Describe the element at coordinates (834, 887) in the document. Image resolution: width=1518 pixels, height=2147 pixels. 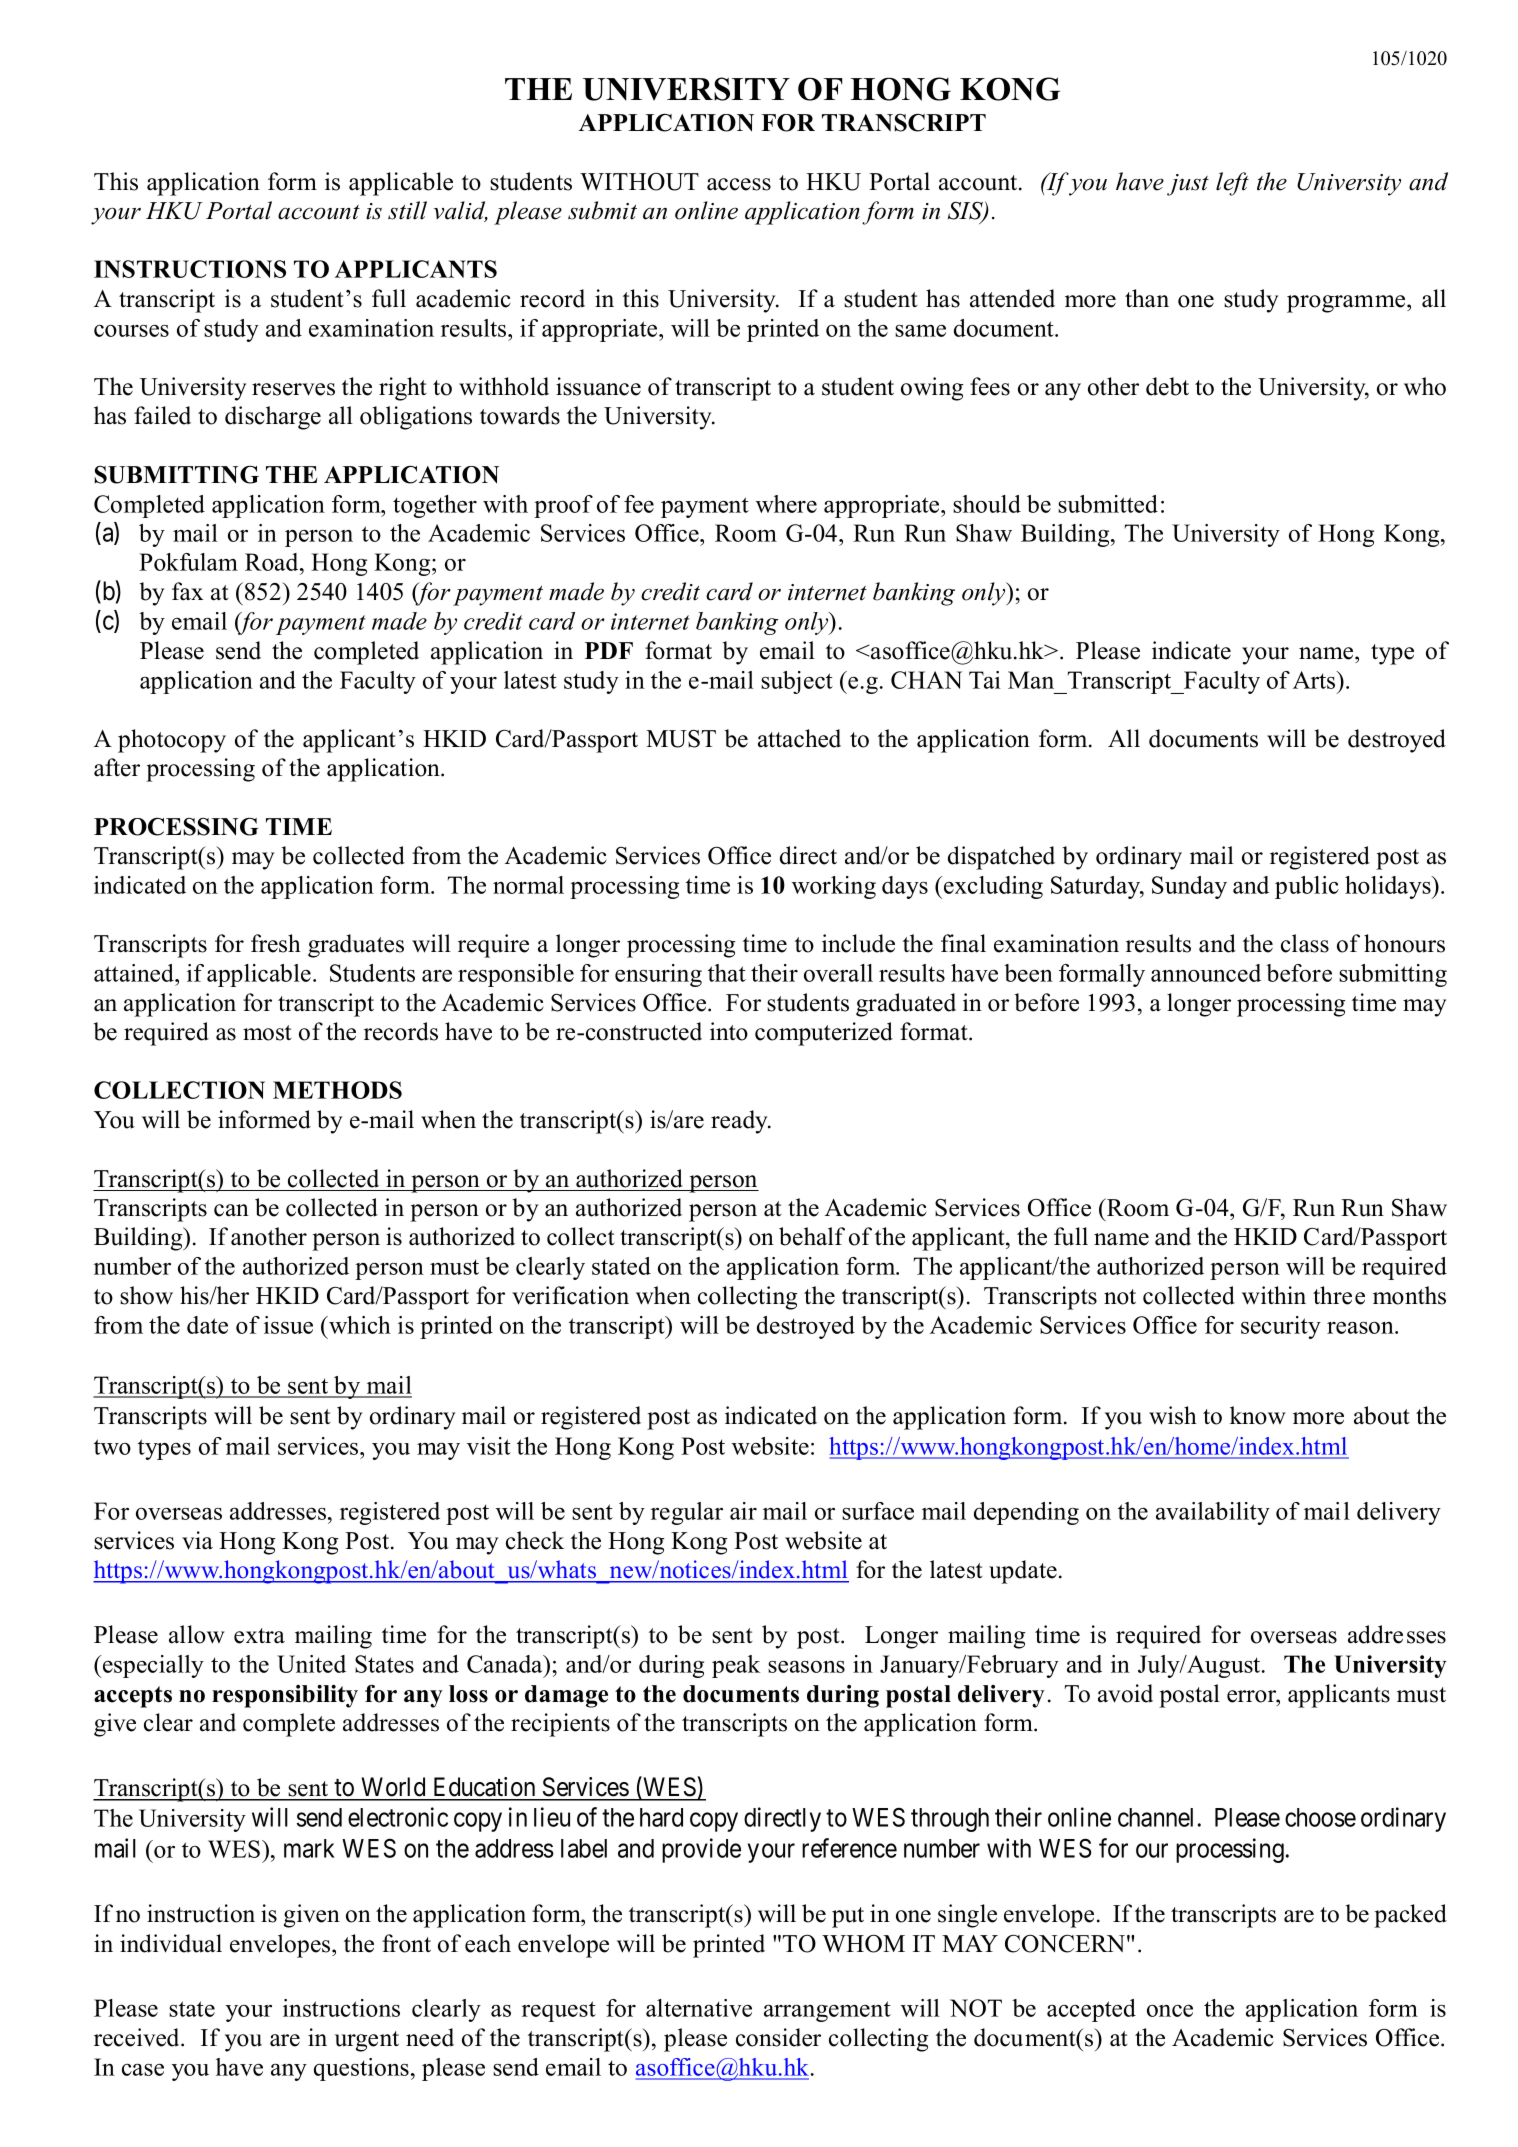
I see `working` at that location.
